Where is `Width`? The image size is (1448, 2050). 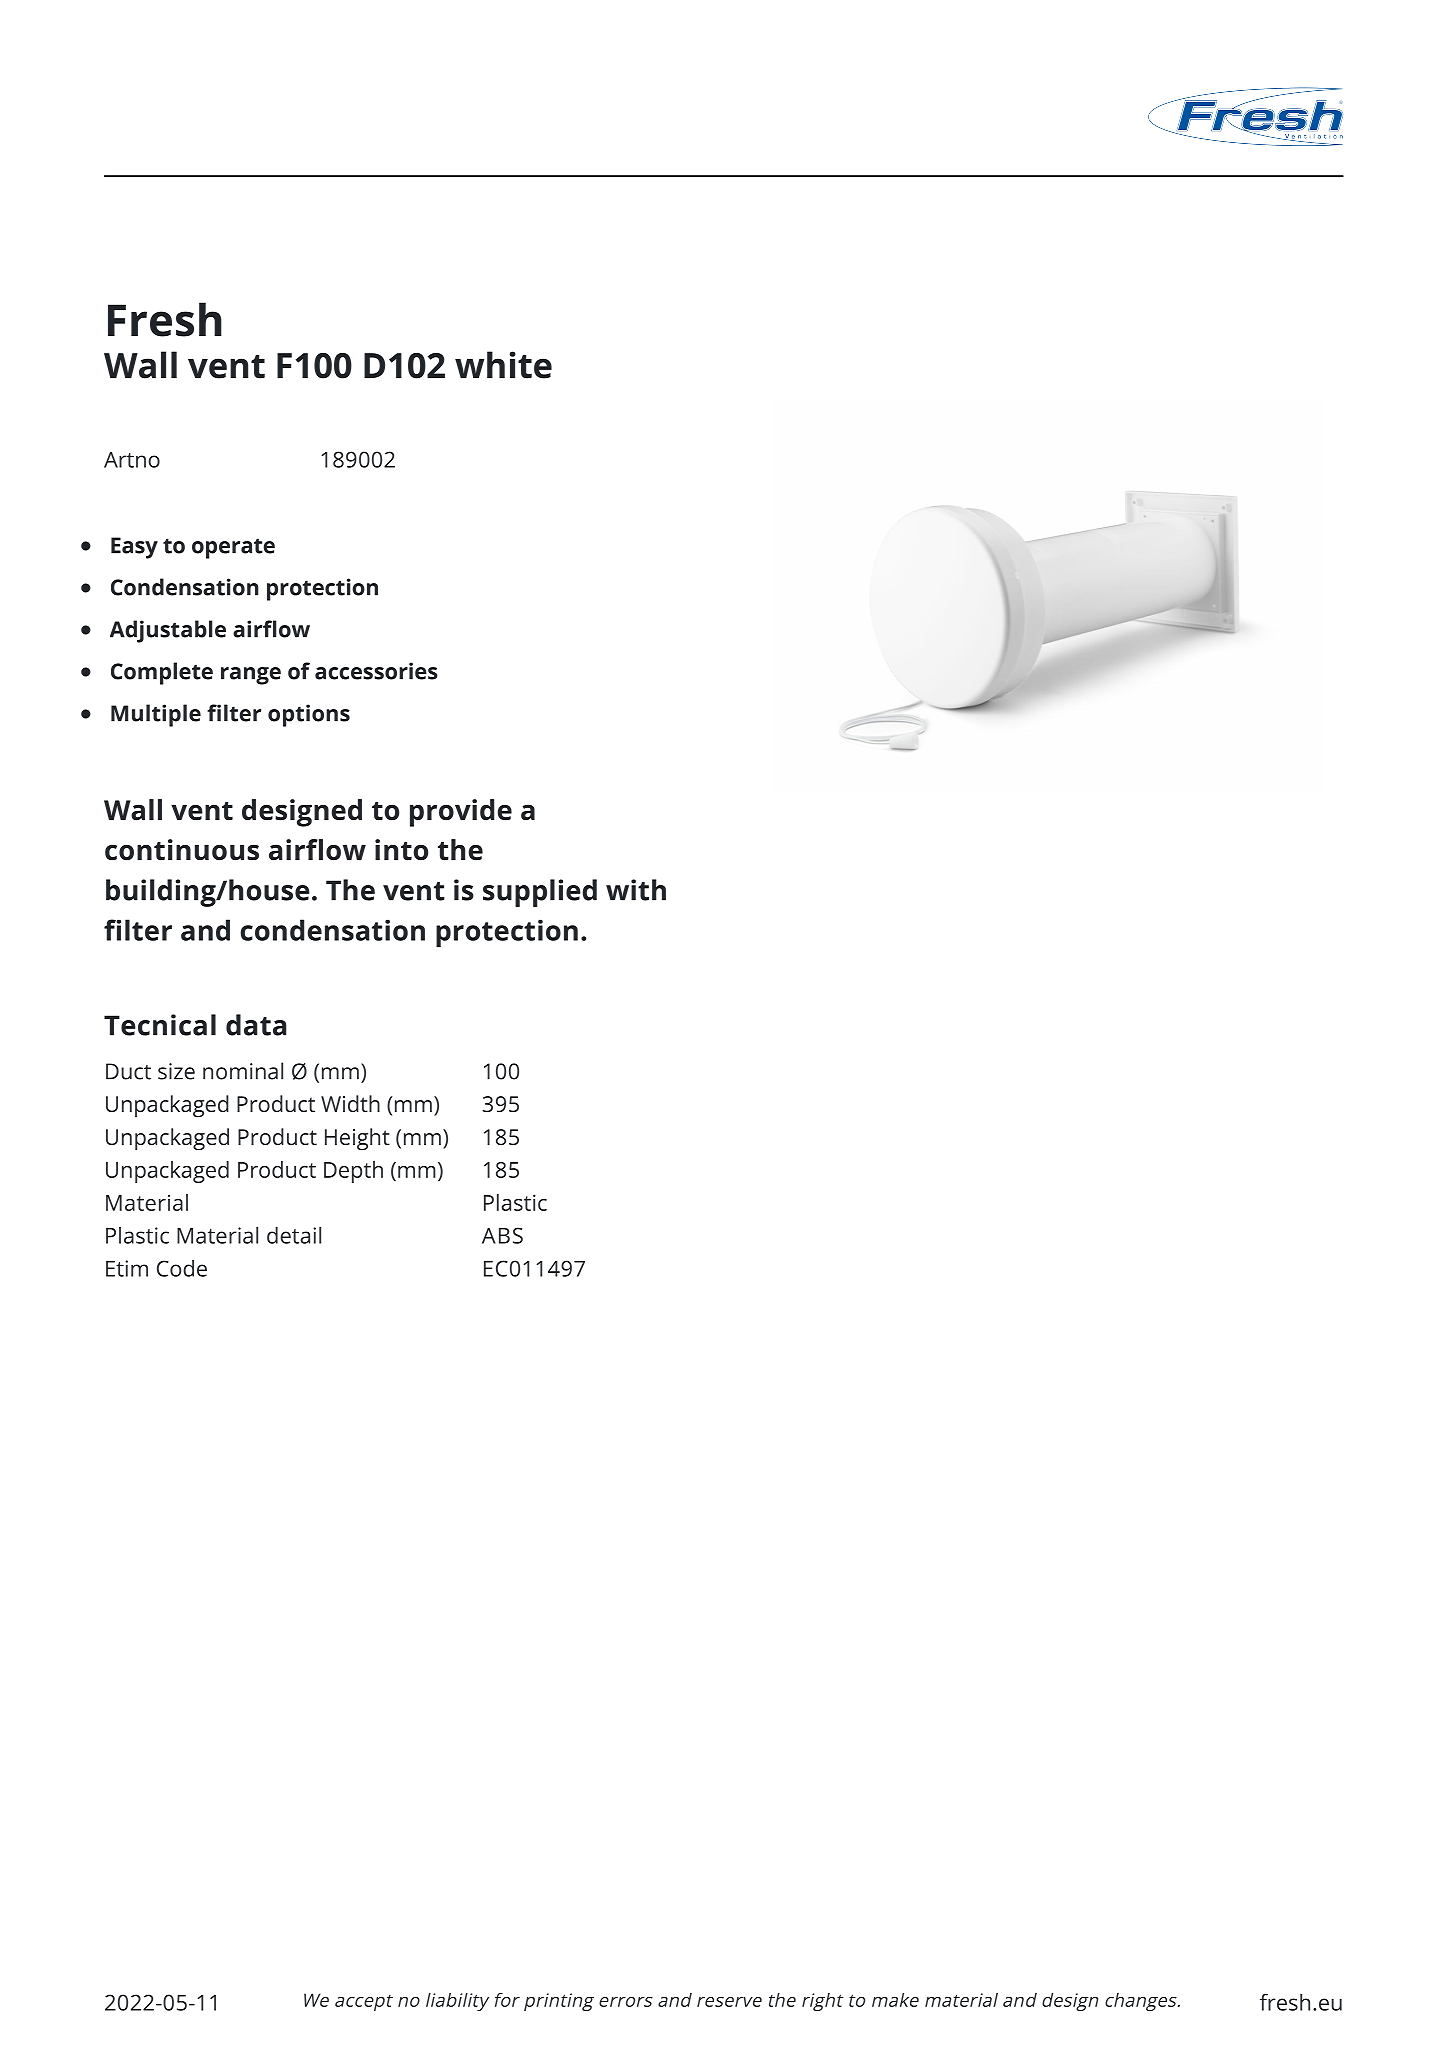 Width is located at coordinates (350, 1103).
